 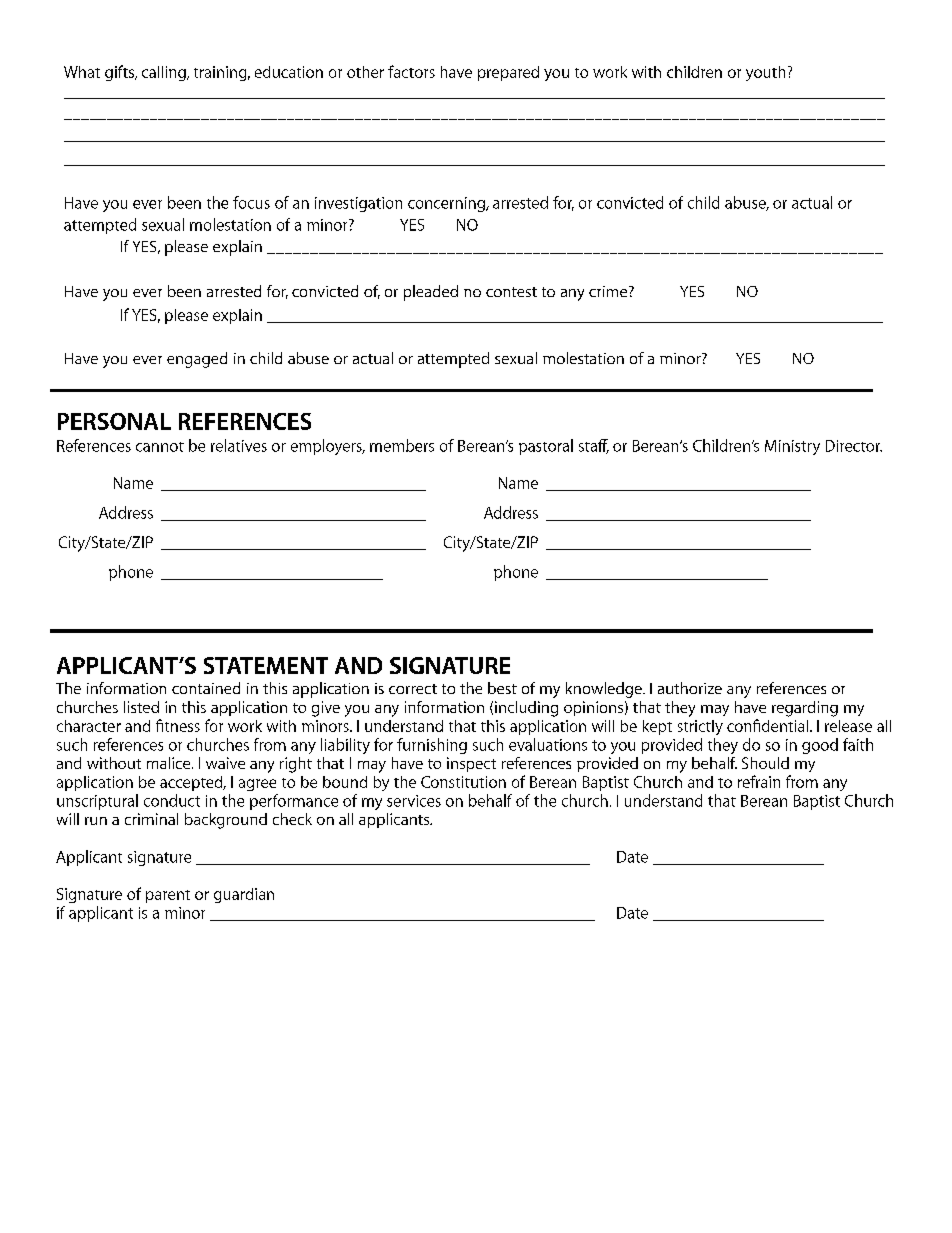 What do you see at coordinates (402, 445) in the screenshot?
I see `members` at bounding box center [402, 445].
